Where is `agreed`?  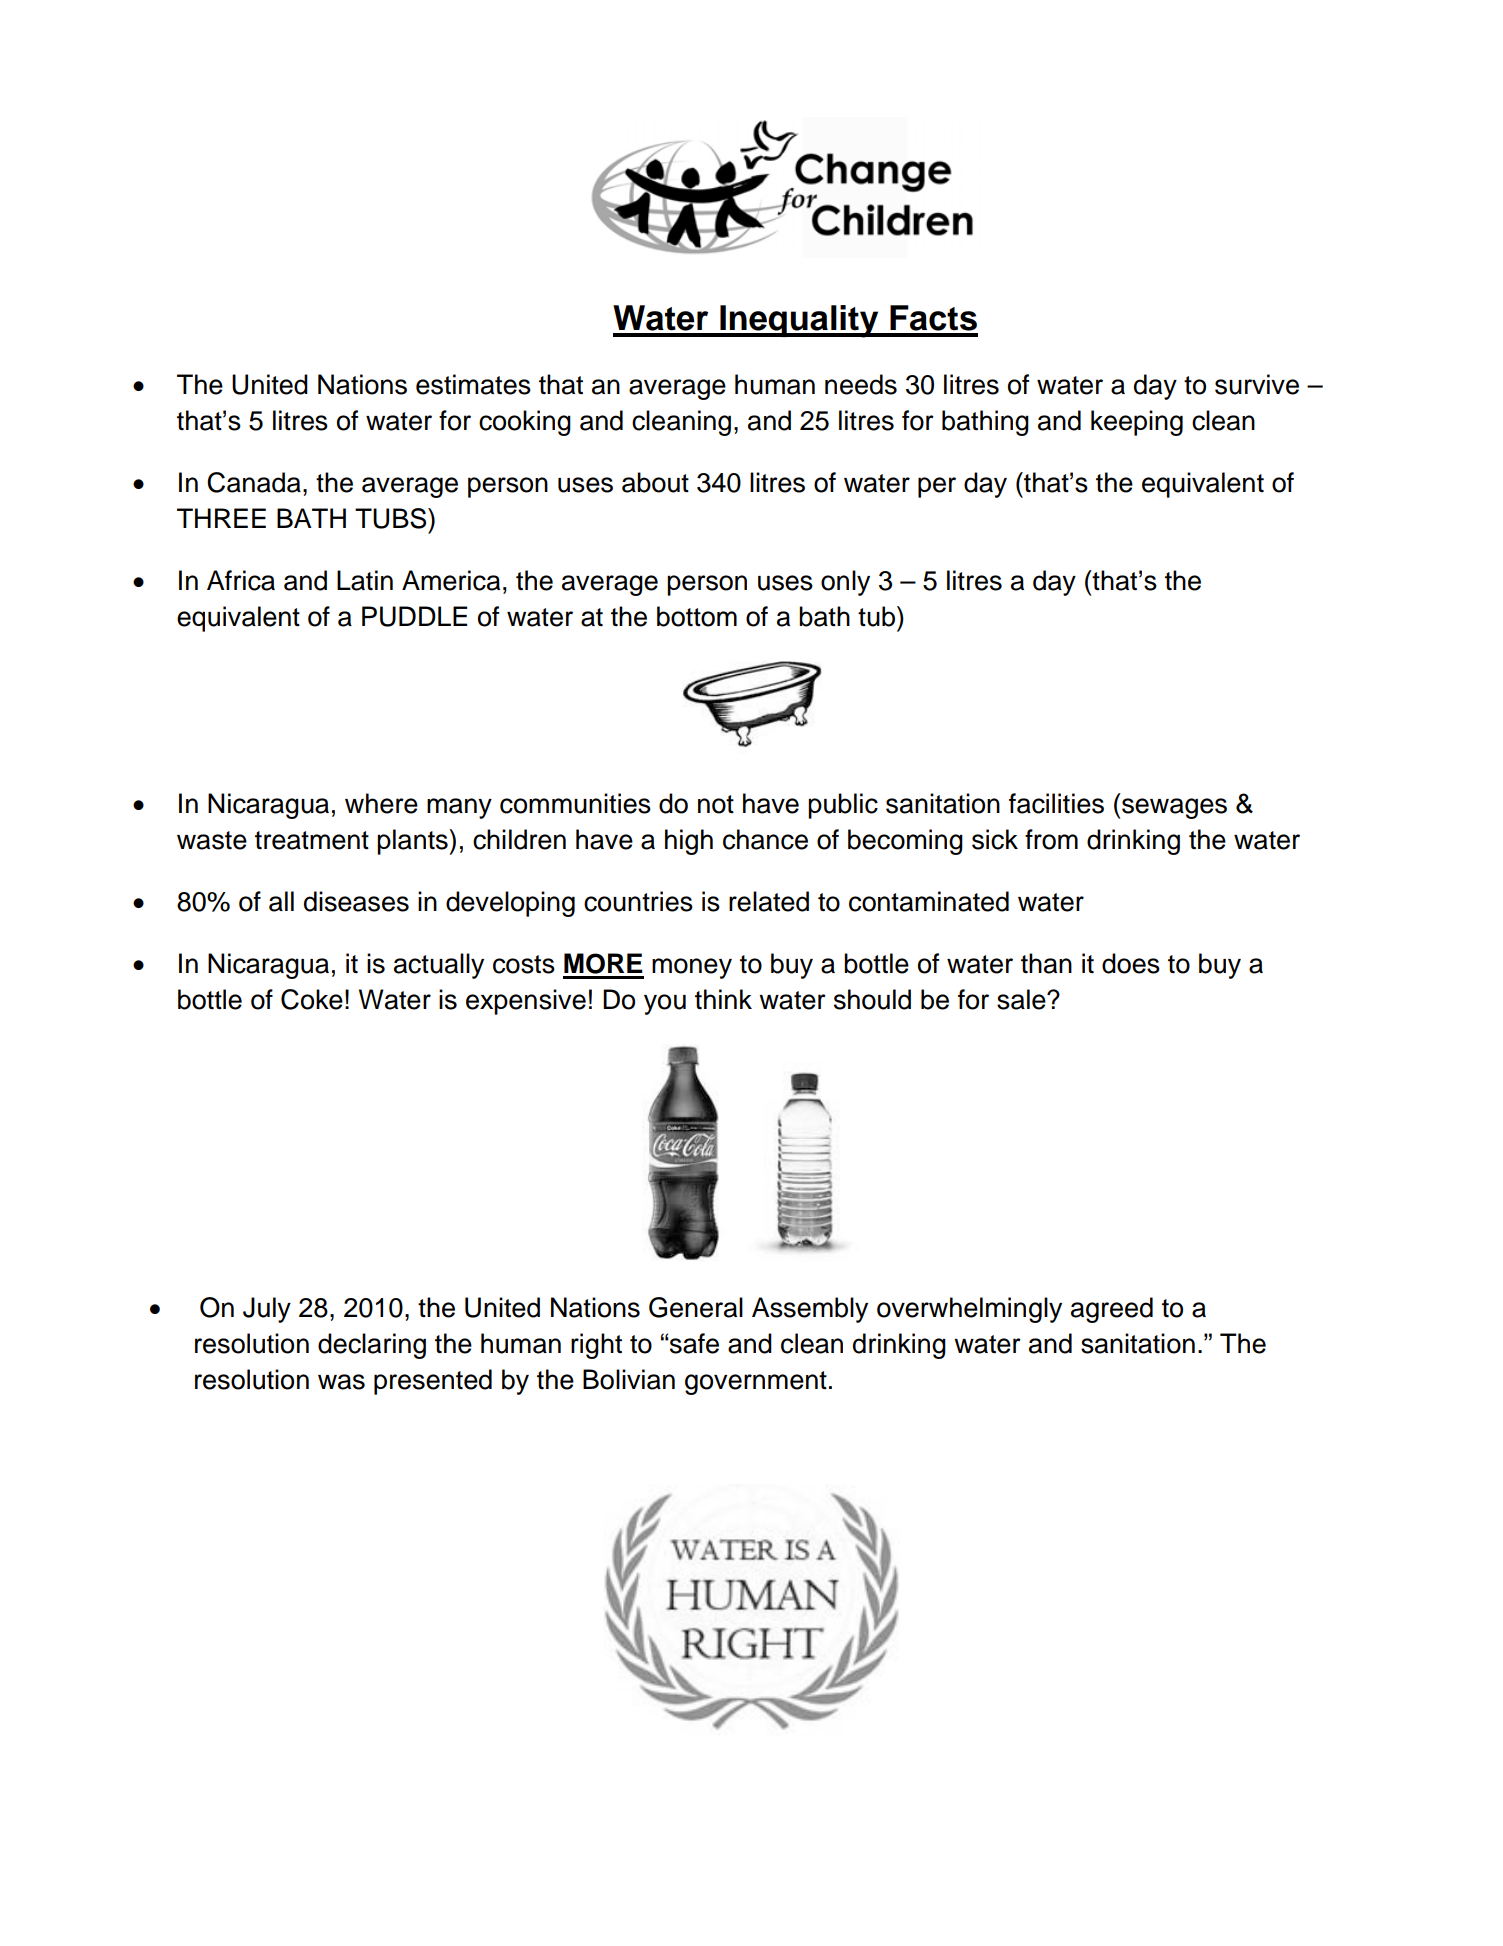
agreed is located at coordinates (1112, 1310).
